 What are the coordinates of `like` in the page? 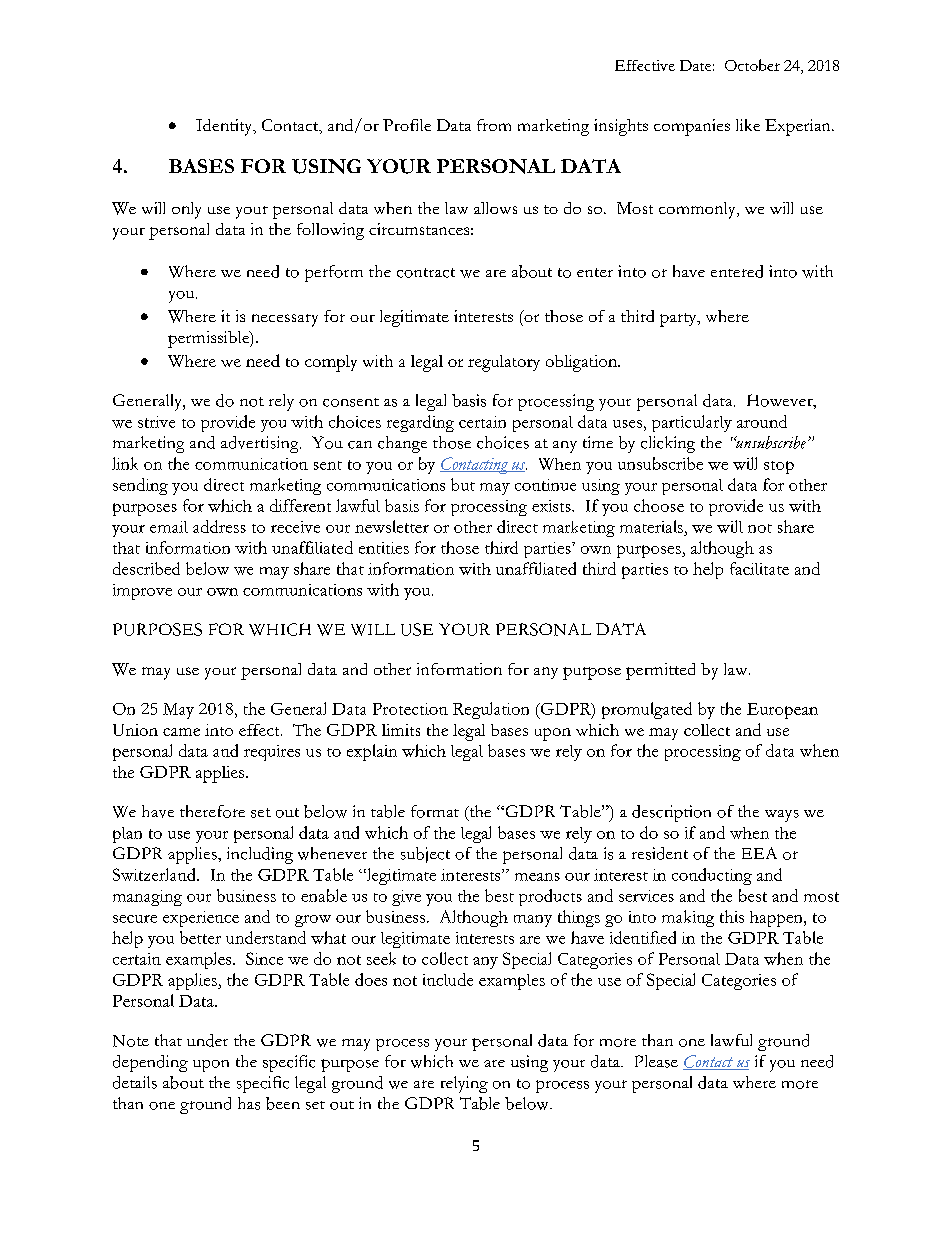 It's located at (748, 125).
